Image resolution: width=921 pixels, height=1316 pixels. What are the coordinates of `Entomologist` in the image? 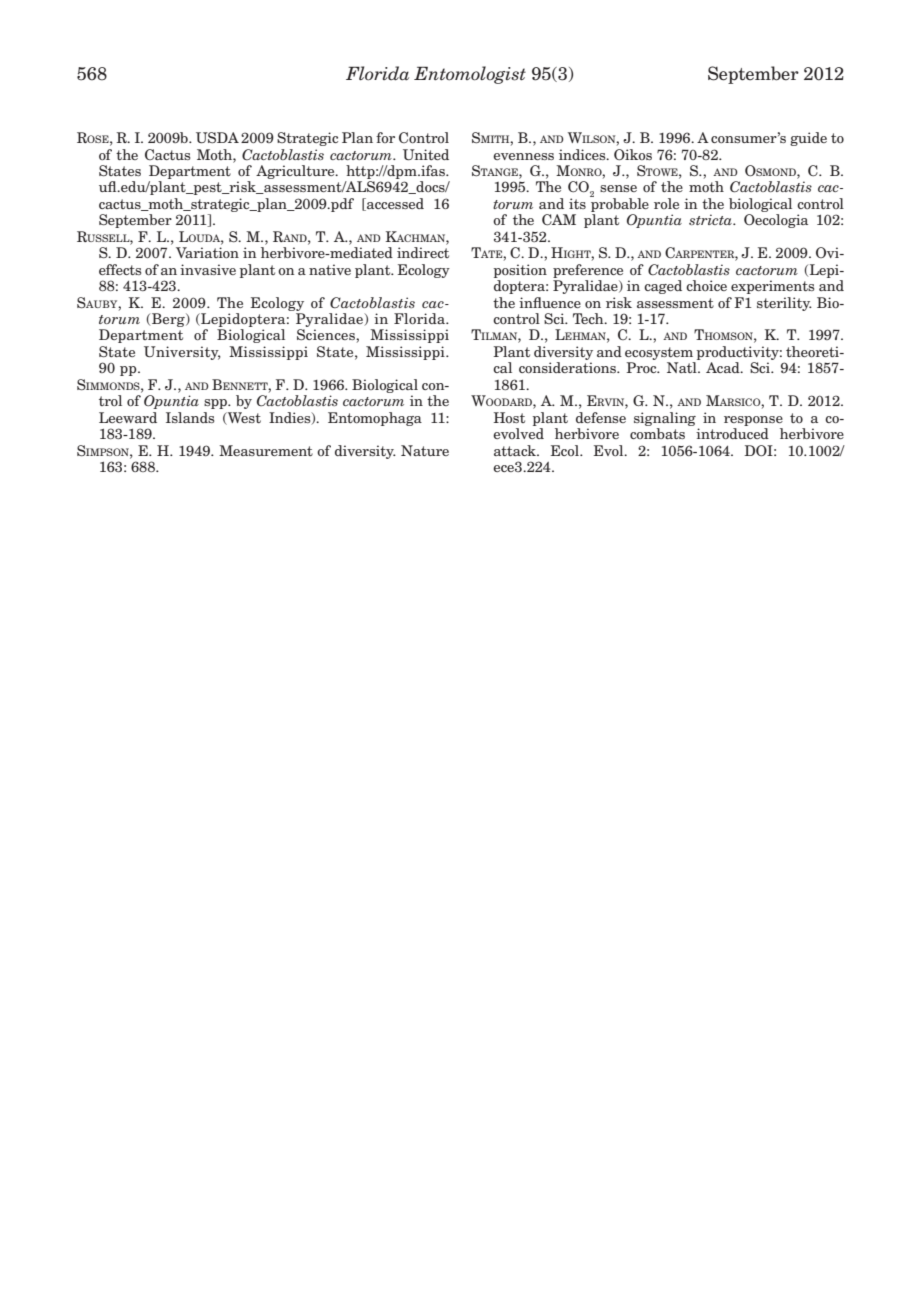 It's located at (470, 75).
